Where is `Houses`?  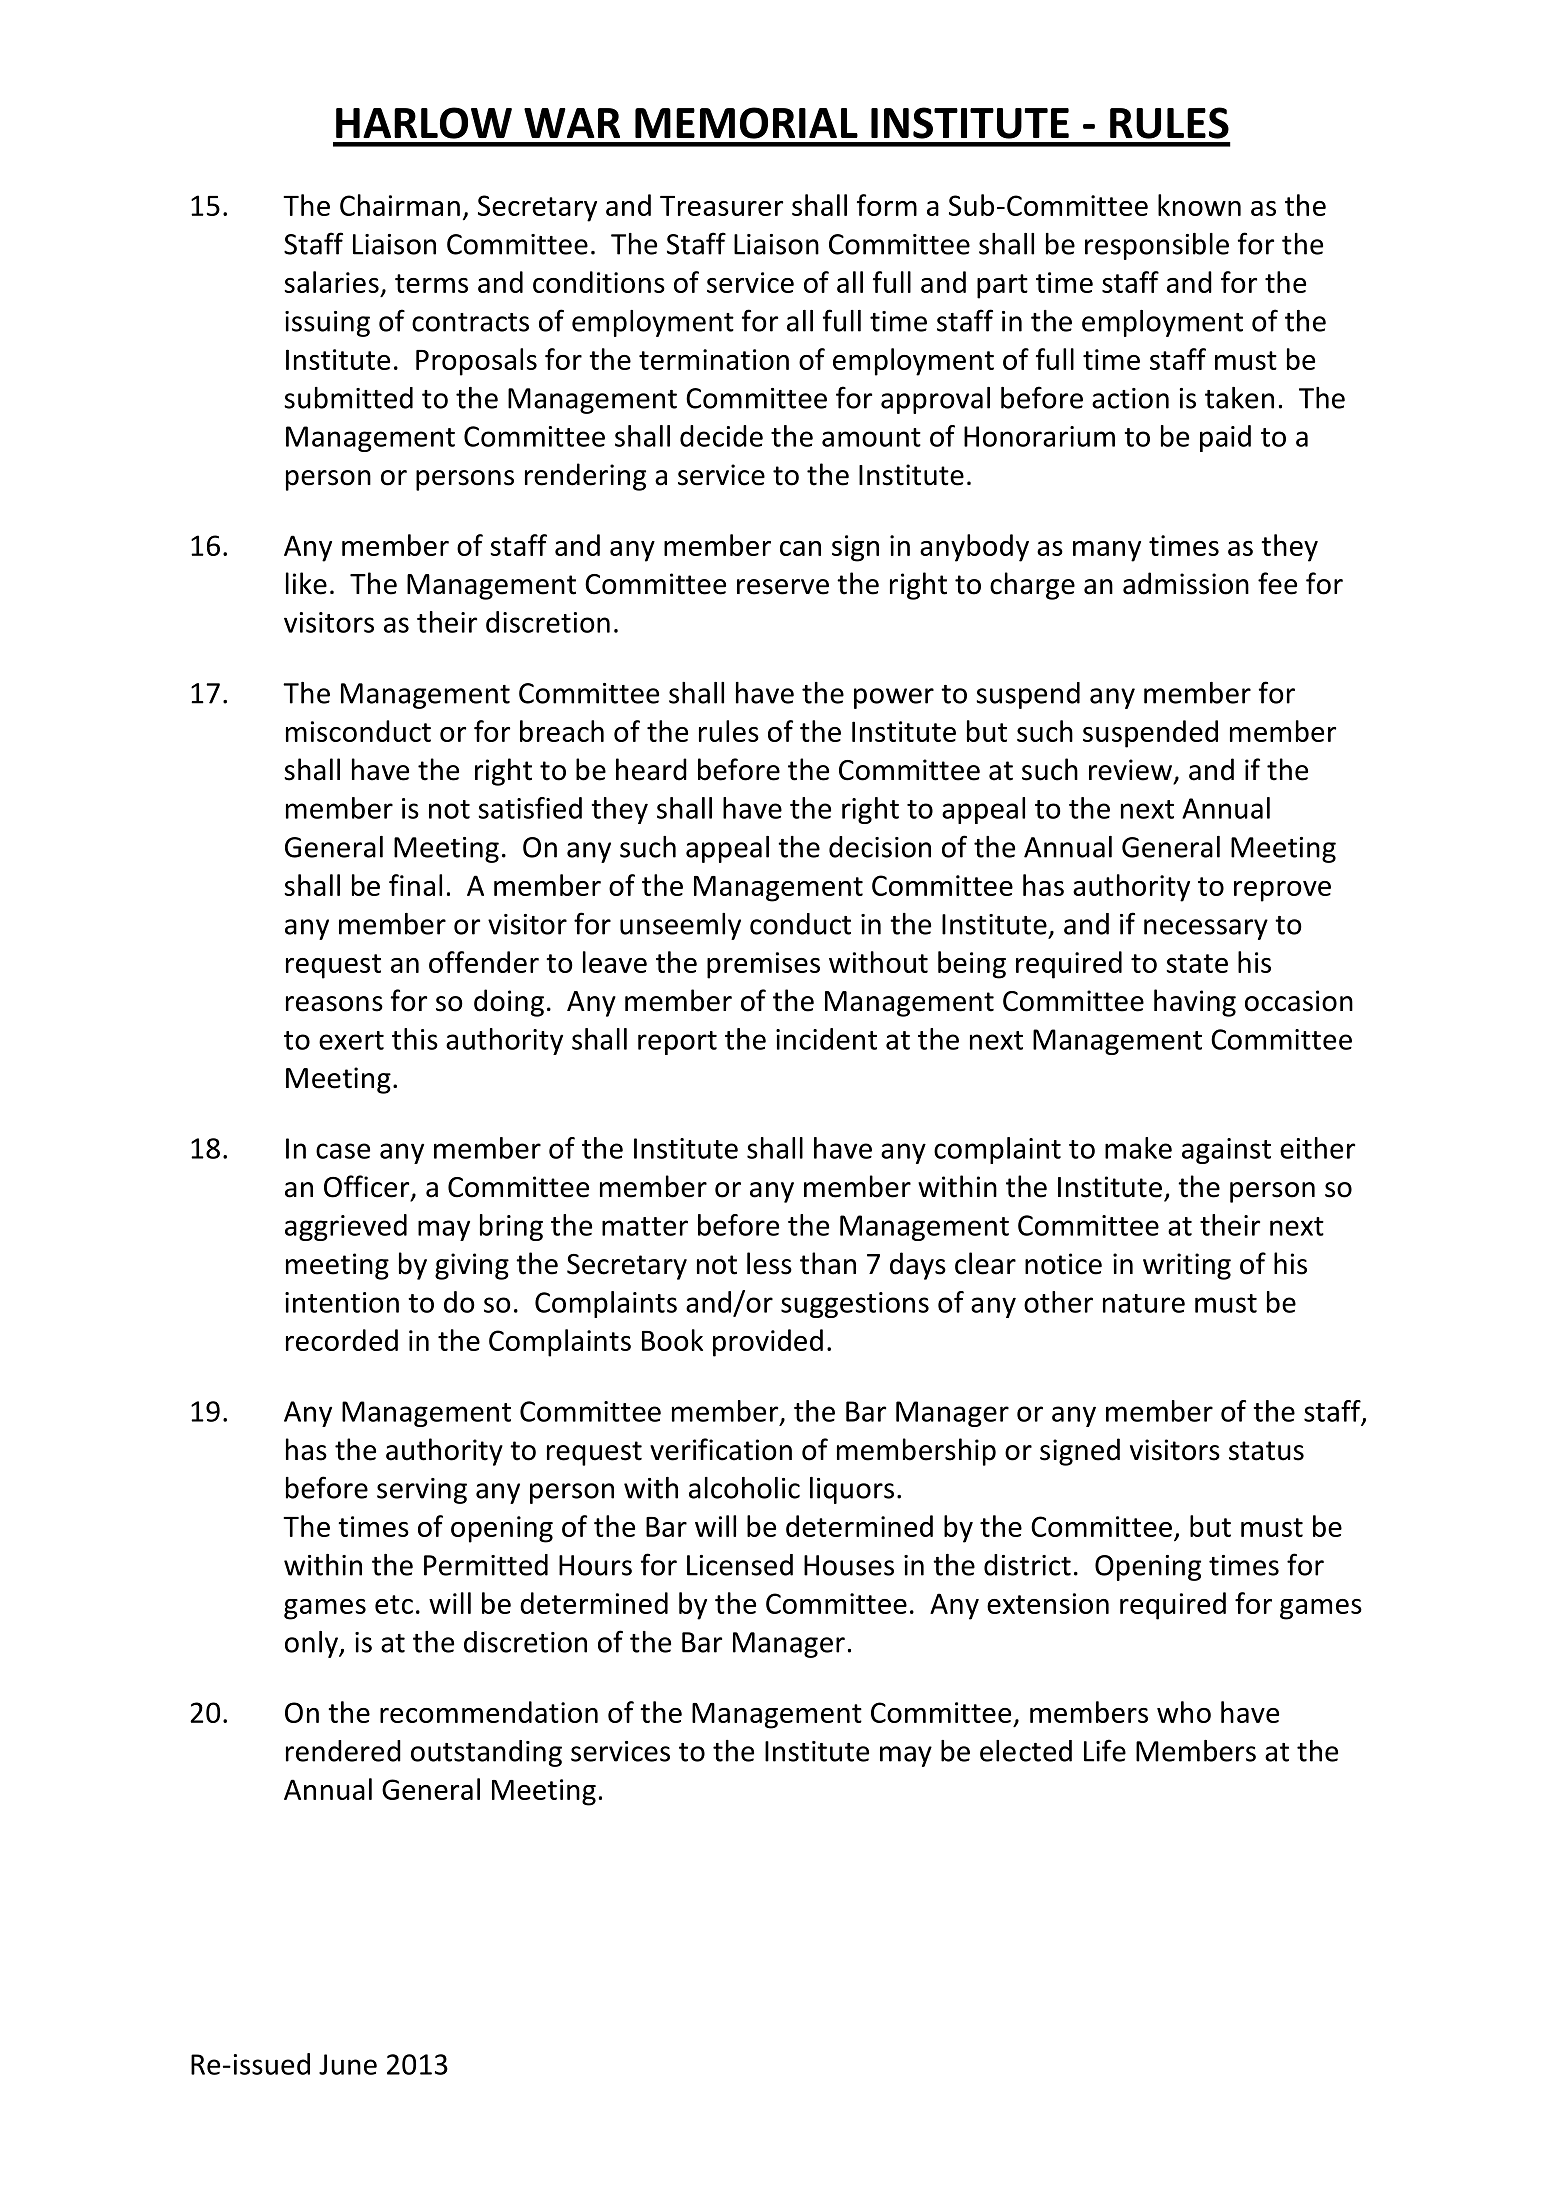 Houses is located at coordinates (849, 1565).
